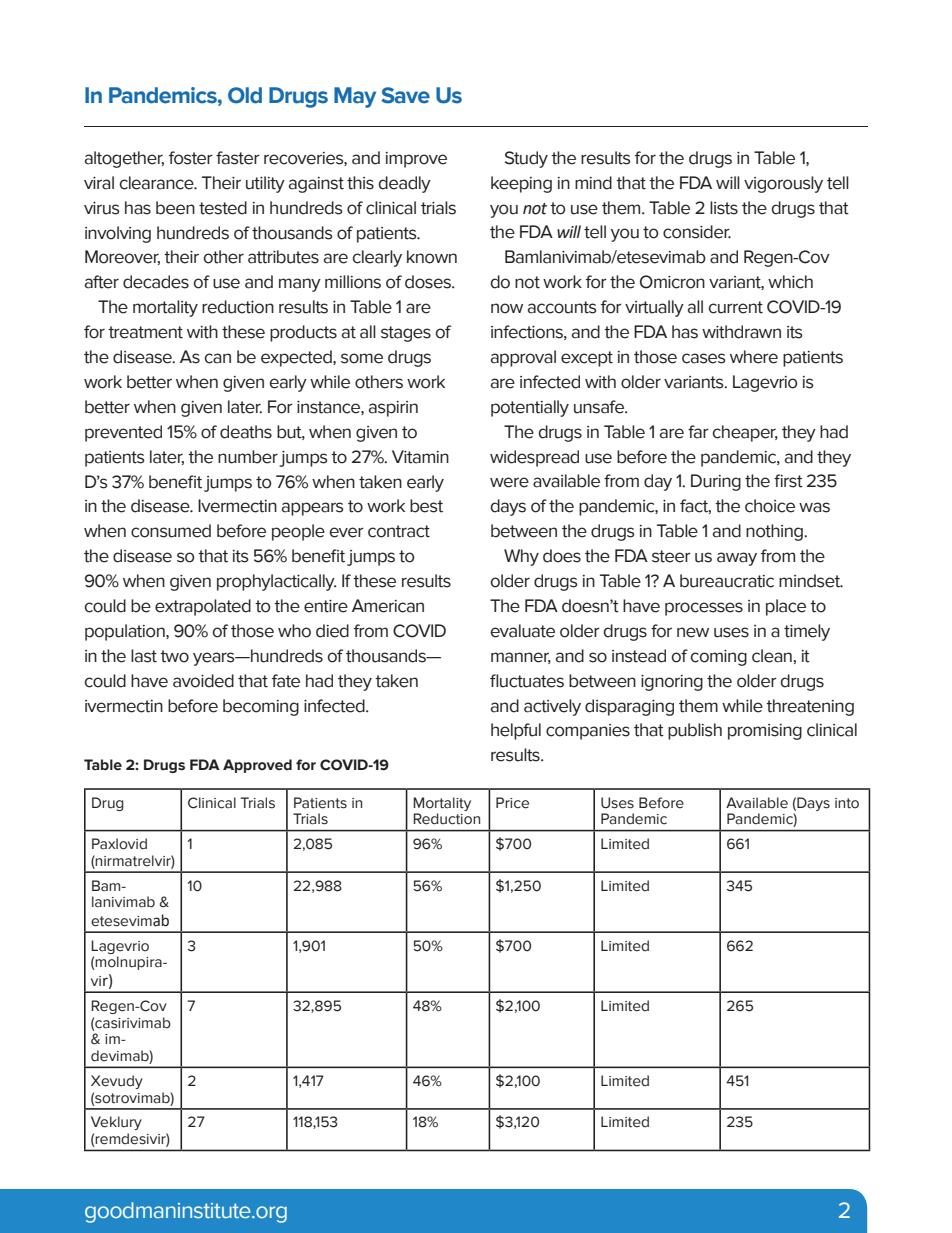  What do you see at coordinates (145, 332) in the screenshot?
I see `treatment` at bounding box center [145, 332].
